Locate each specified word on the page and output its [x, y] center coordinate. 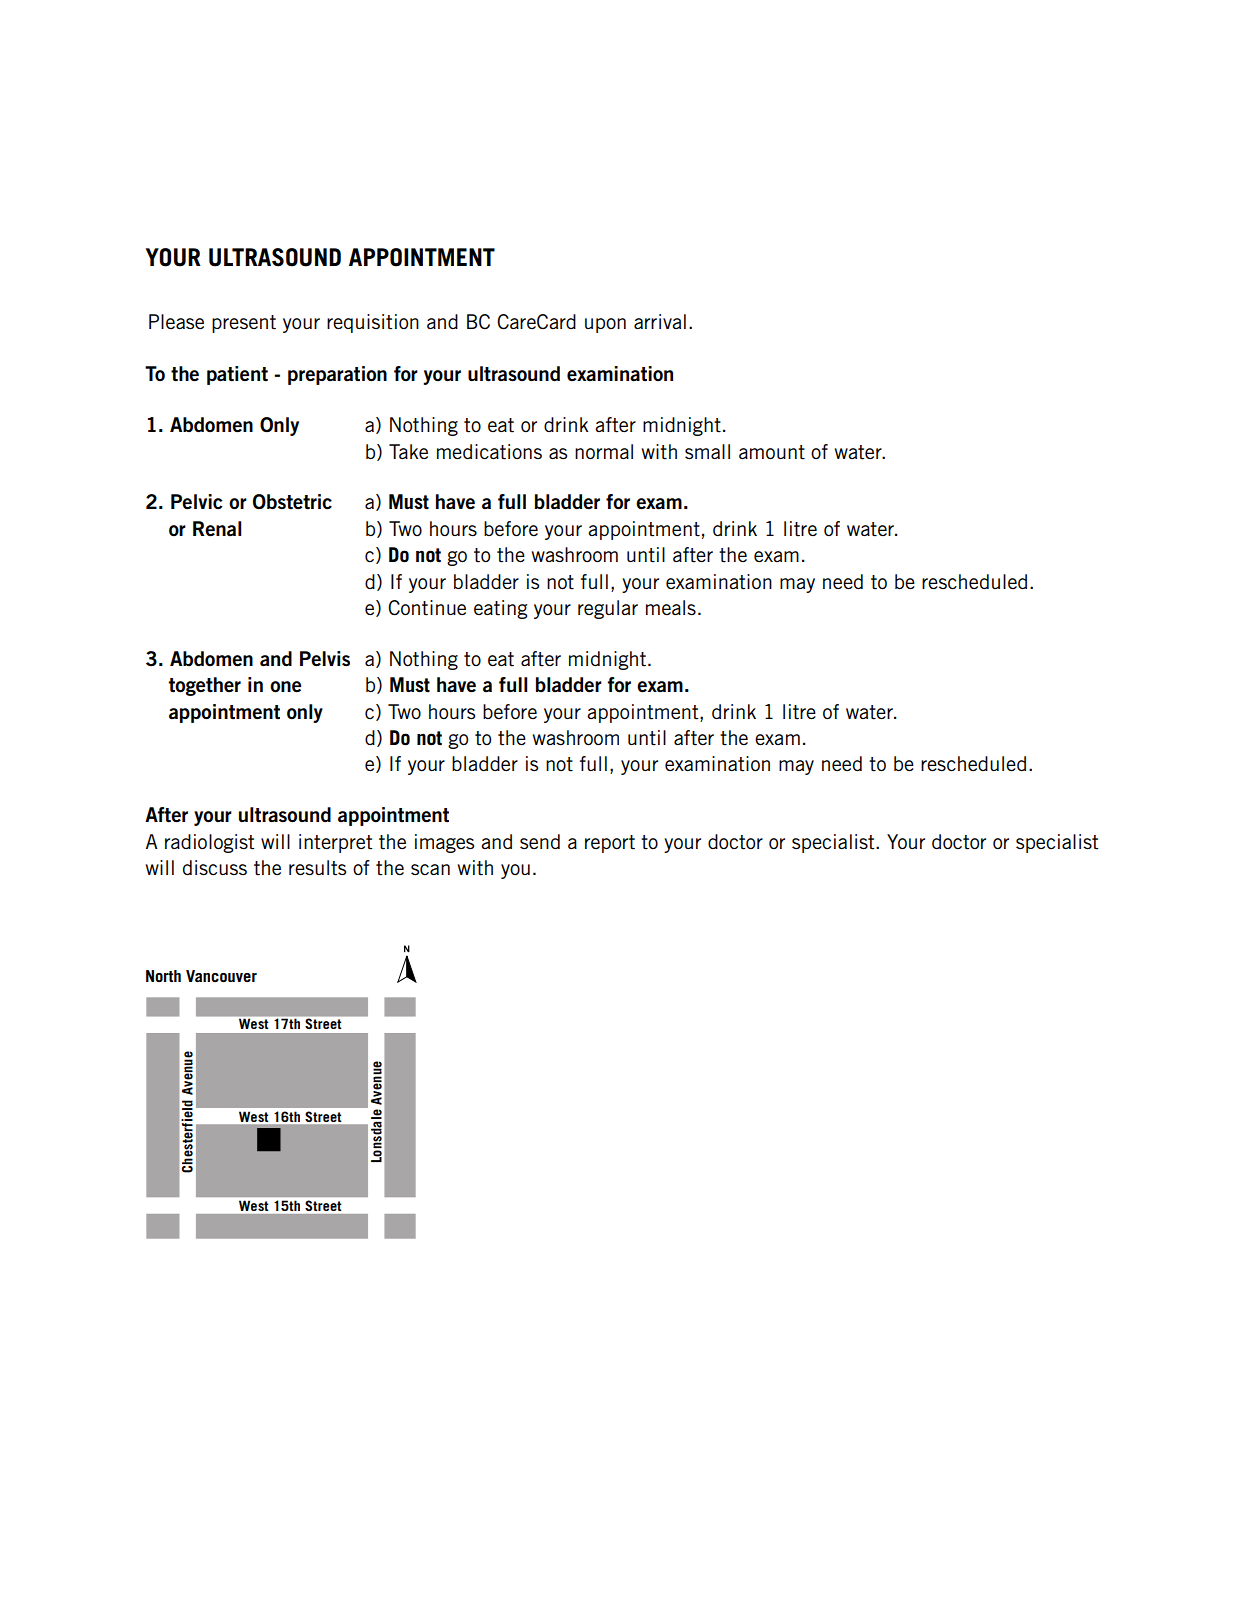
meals [671, 607]
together [204, 686]
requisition [373, 323]
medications [489, 452]
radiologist [209, 843]
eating [500, 609]
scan [430, 869]
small [707, 451]
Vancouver [221, 976]
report [610, 844]
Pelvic [196, 502]
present [244, 324]
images [444, 843]
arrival [660, 321]
